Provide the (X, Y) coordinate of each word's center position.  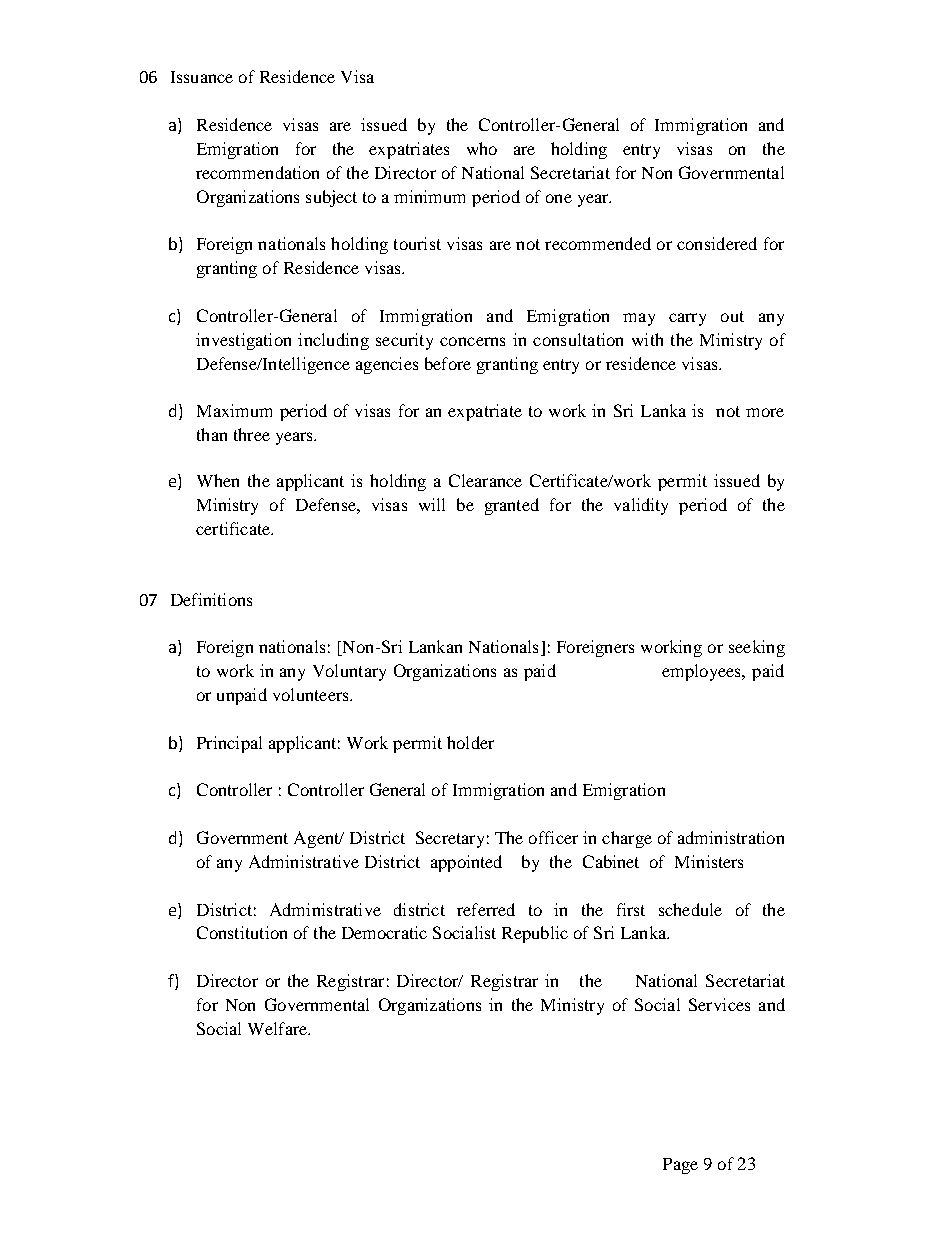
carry (687, 319)
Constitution (242, 932)
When (218, 480)
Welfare (278, 1028)
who (482, 148)
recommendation (257, 172)
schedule (690, 909)
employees (703, 672)
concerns (472, 341)
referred (486, 909)
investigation (243, 341)
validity (641, 506)
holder (470, 742)
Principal (229, 744)
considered (717, 243)
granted (512, 506)
